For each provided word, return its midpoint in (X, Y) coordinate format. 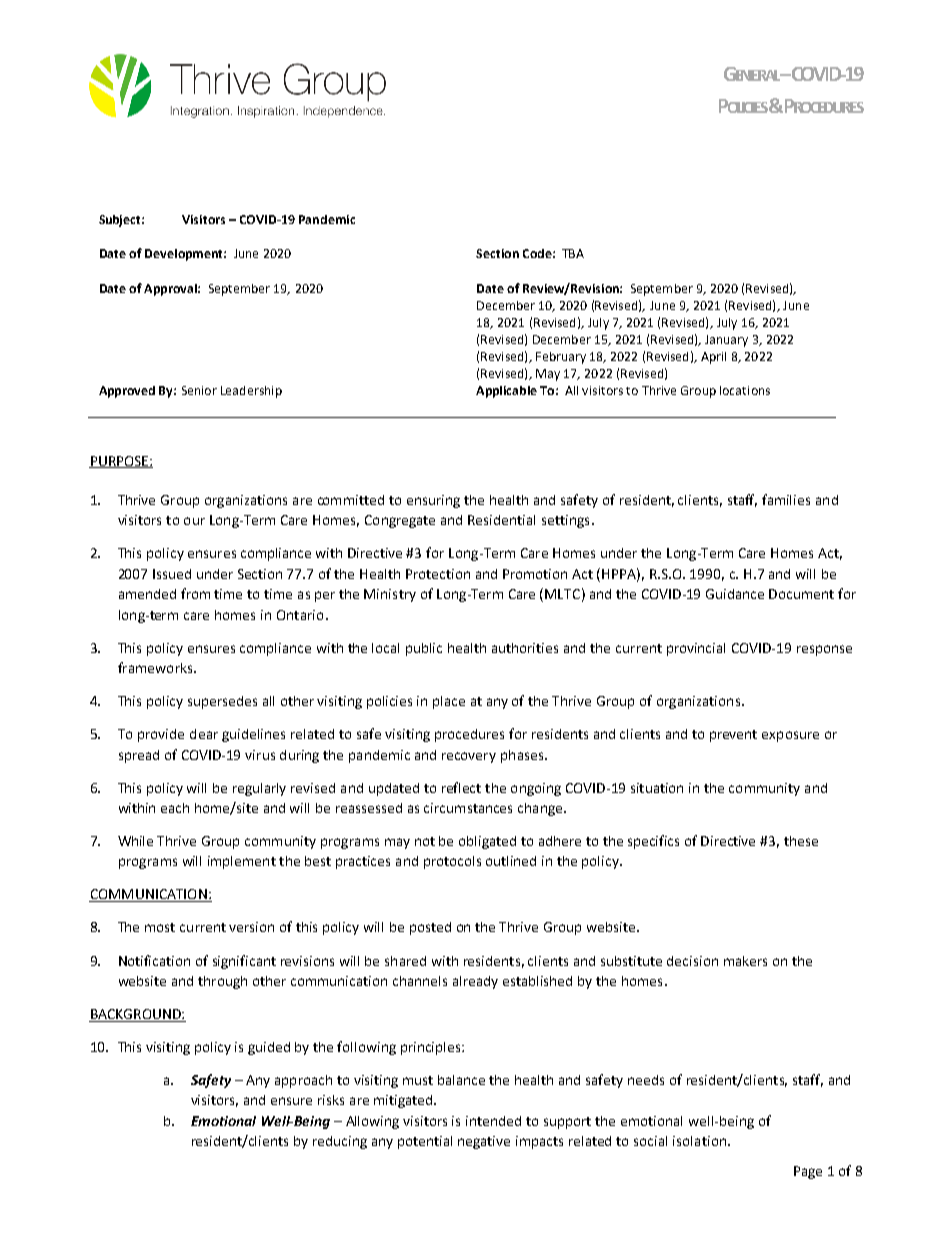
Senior (199, 390)
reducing (340, 1142)
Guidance (735, 594)
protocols (452, 862)
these (801, 841)
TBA (573, 253)
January (726, 341)
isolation (699, 1141)
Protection (438, 574)
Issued (172, 574)
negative (484, 1142)
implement (242, 862)
